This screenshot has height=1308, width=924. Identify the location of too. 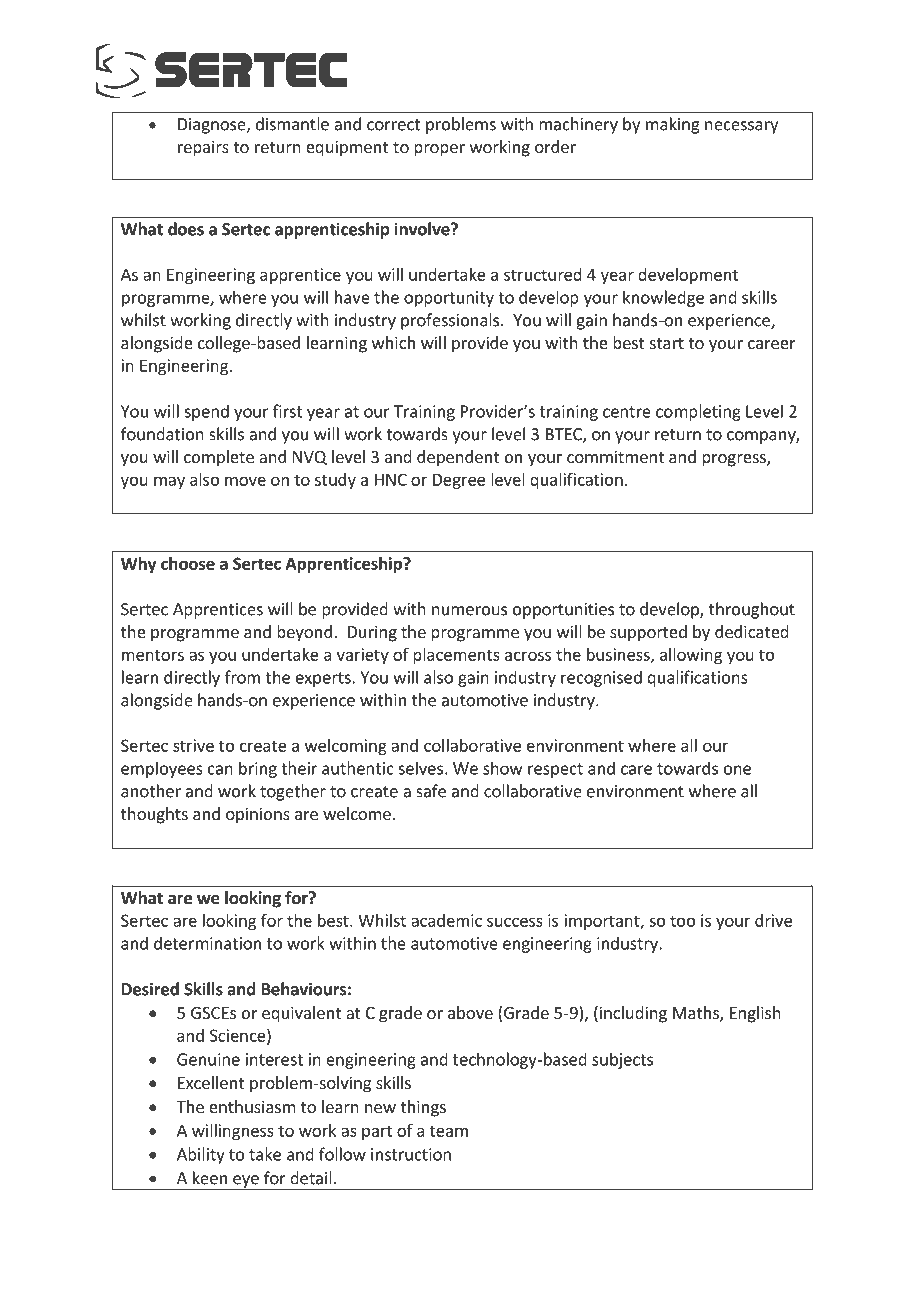
(682, 921).
